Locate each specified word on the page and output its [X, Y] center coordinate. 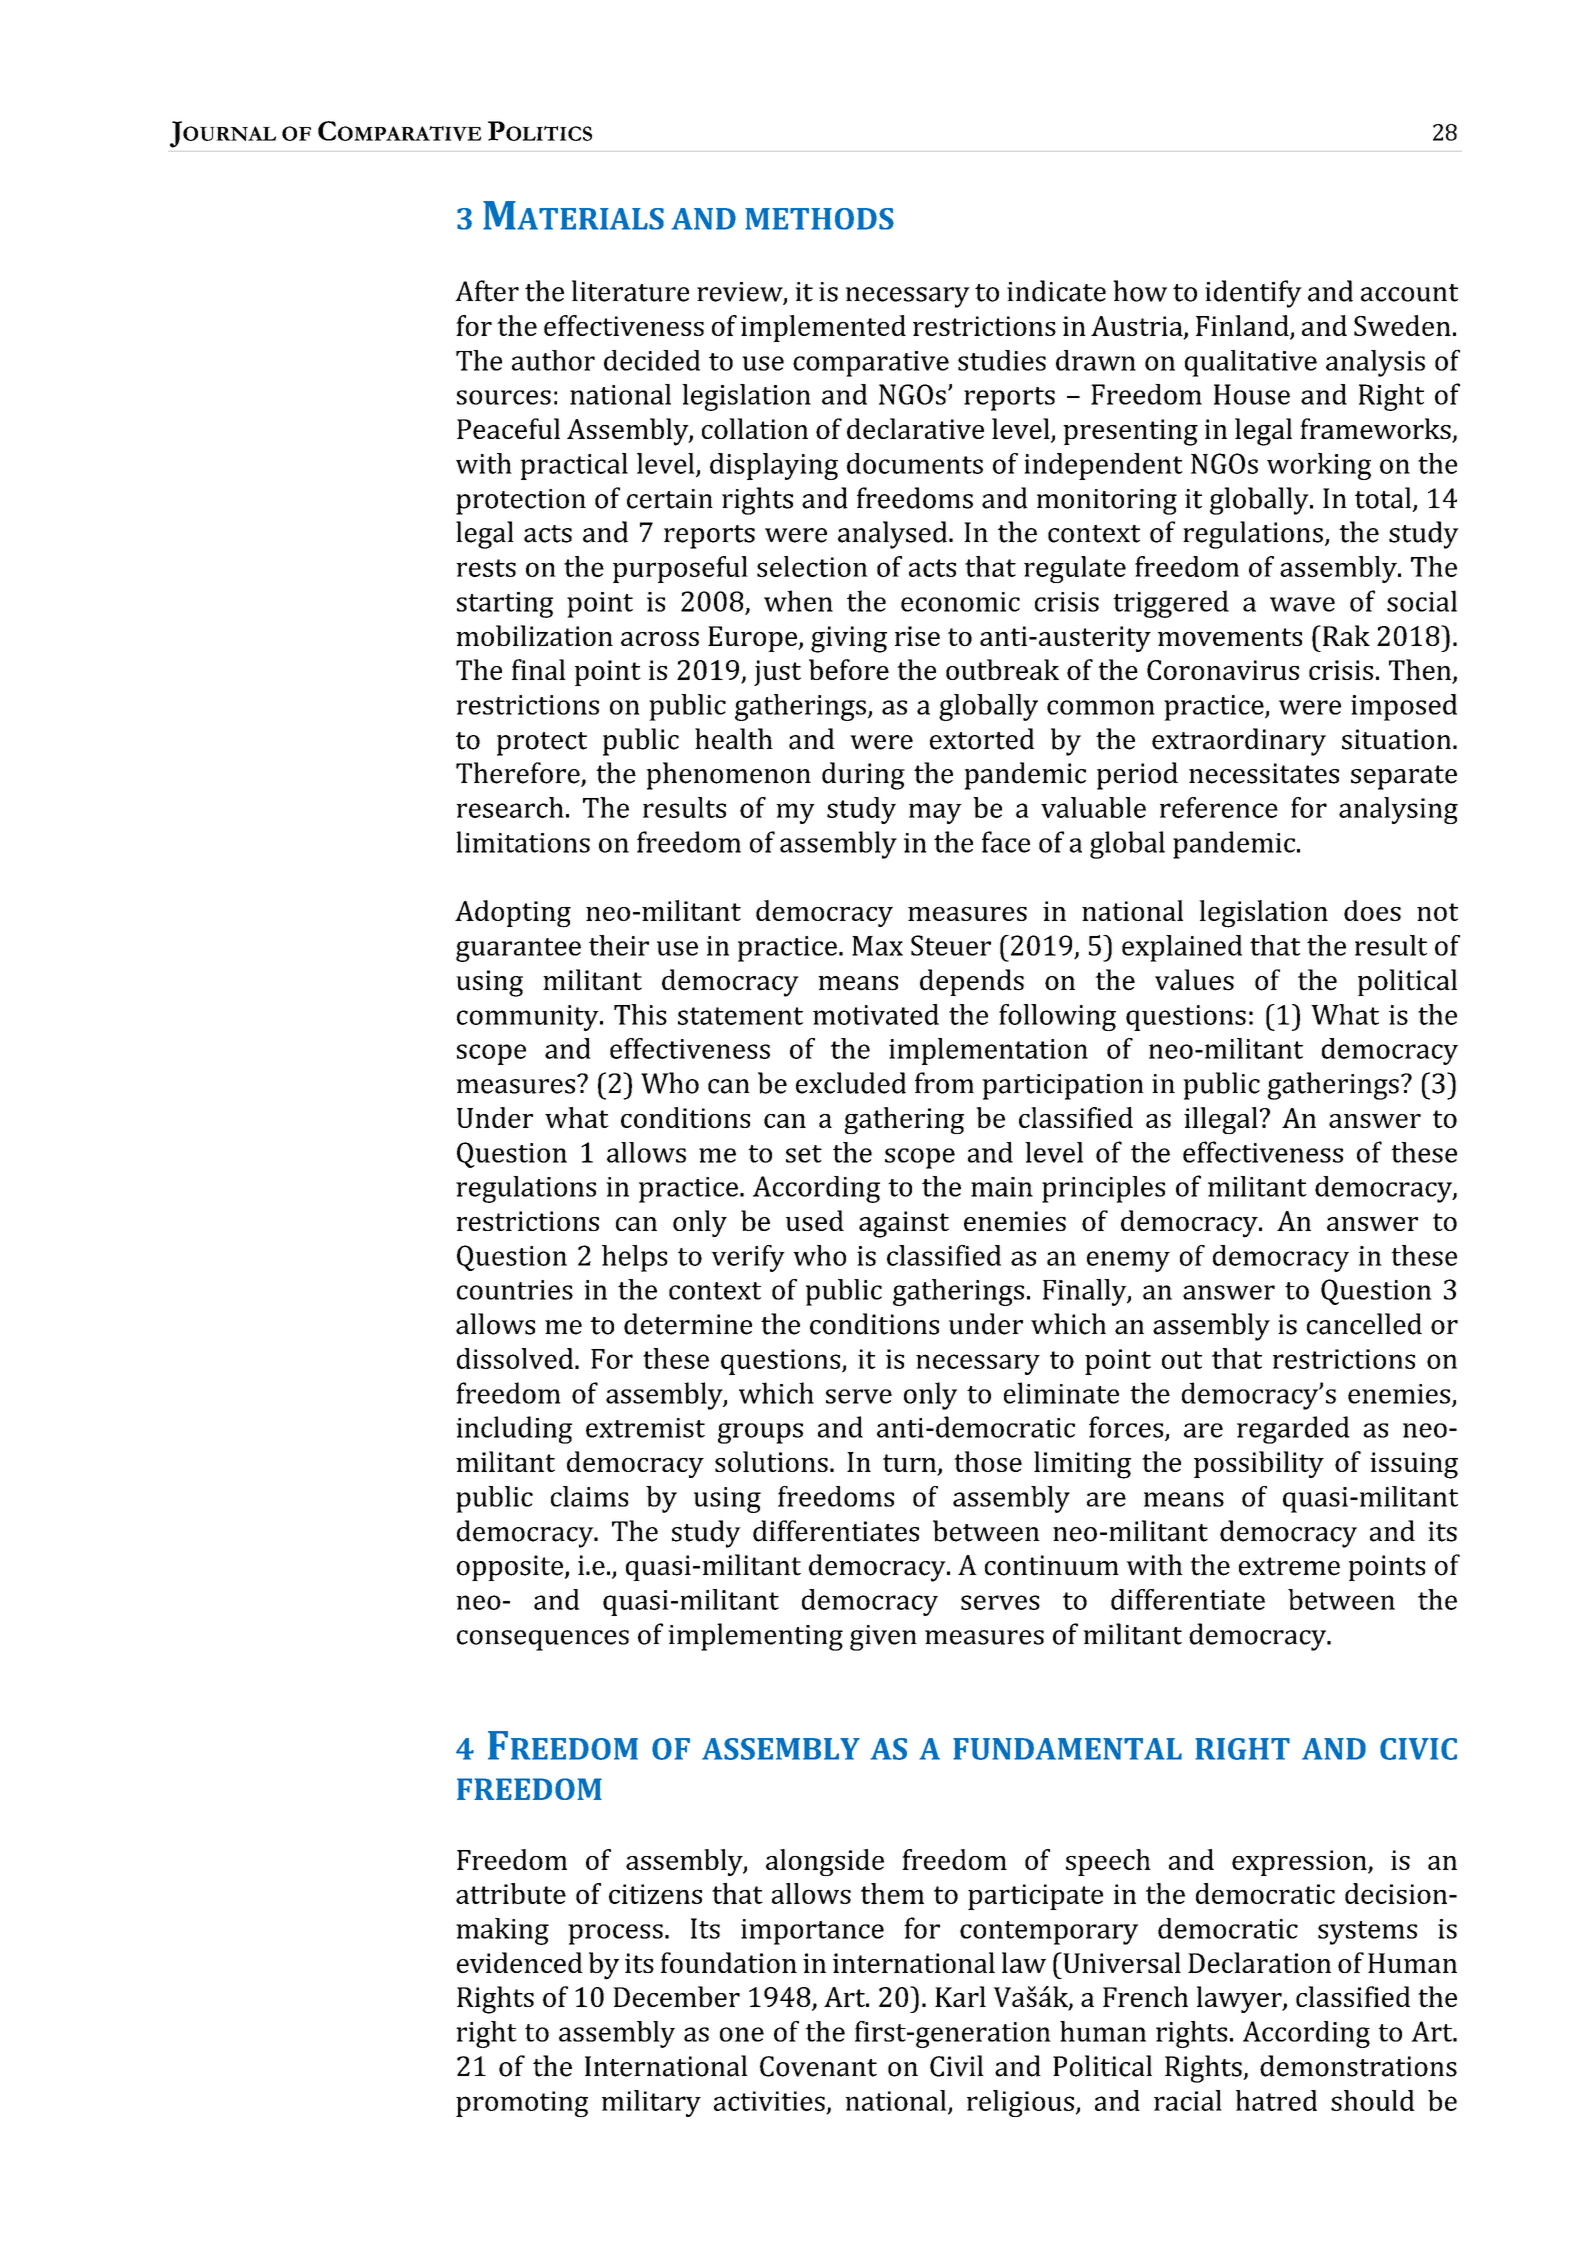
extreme [1289, 1566]
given [883, 1638]
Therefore [519, 774]
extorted [982, 739]
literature [630, 291]
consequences [543, 1640]
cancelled [1364, 1324]
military [651, 2103]
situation [1396, 739]
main [1002, 1187]
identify [1253, 294]
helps [635, 1258]
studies [1002, 360]
